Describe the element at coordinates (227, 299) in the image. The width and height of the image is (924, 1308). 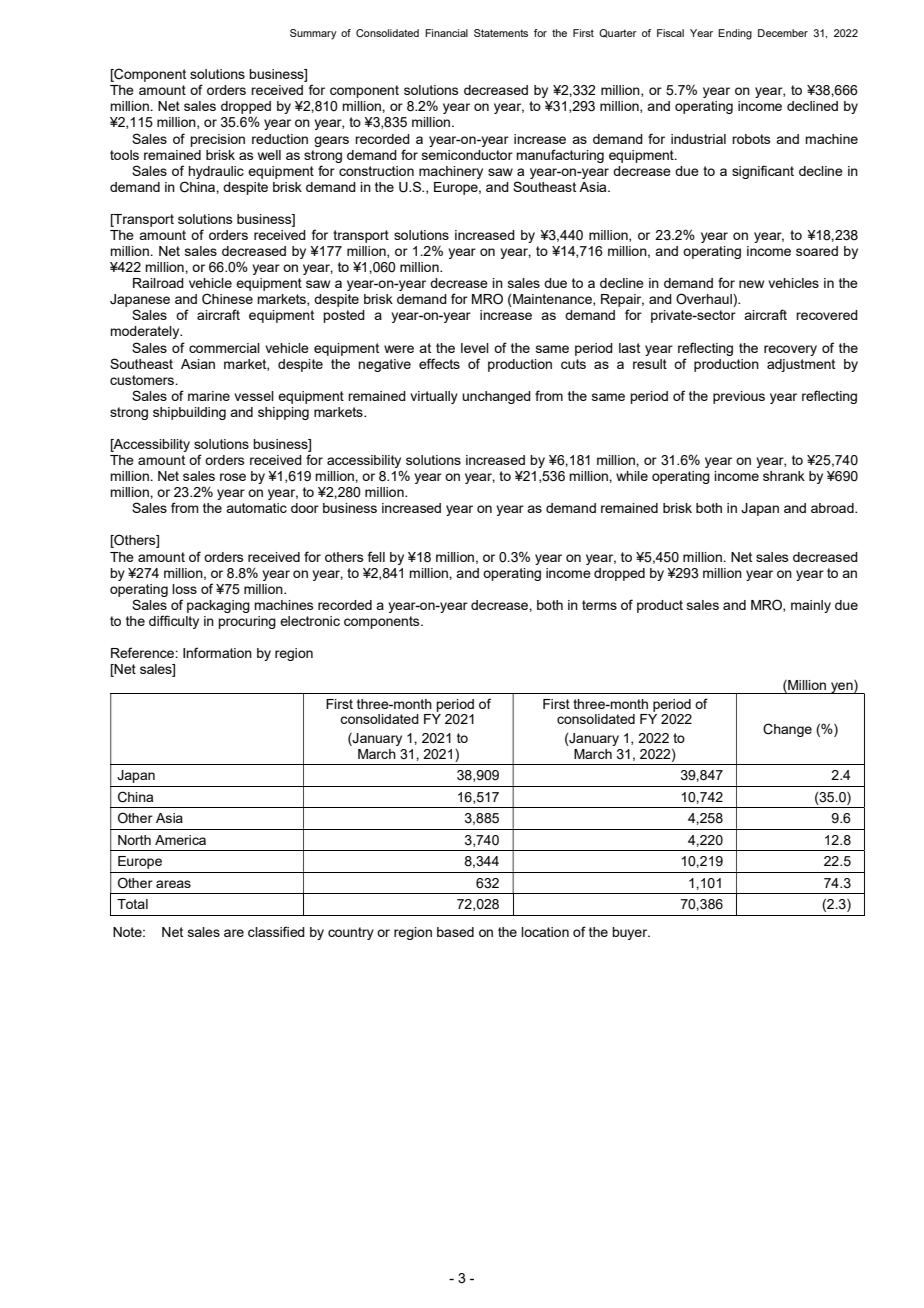
I see `Chinese` at that location.
